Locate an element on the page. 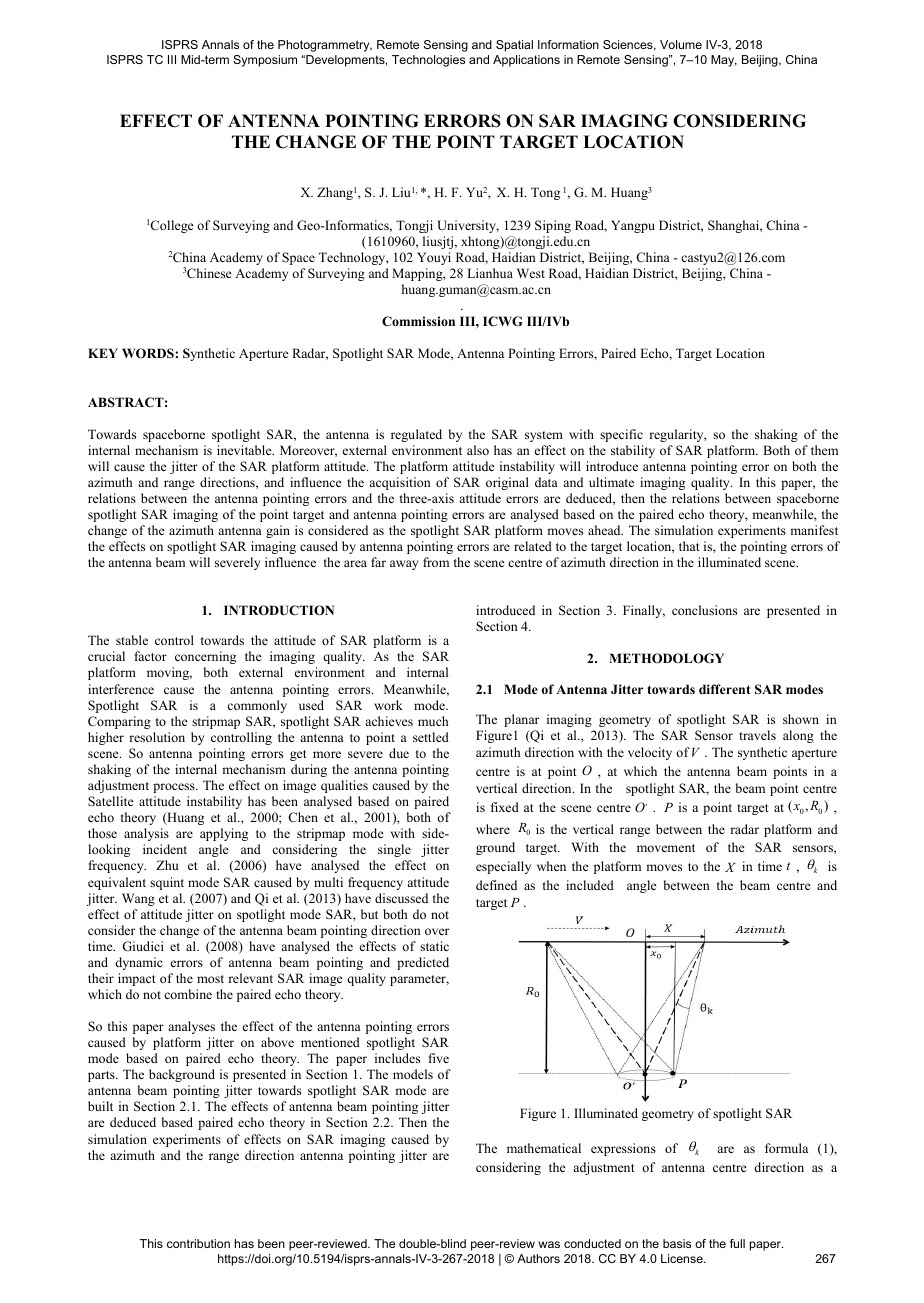  May is located at coordinates (724, 61).
